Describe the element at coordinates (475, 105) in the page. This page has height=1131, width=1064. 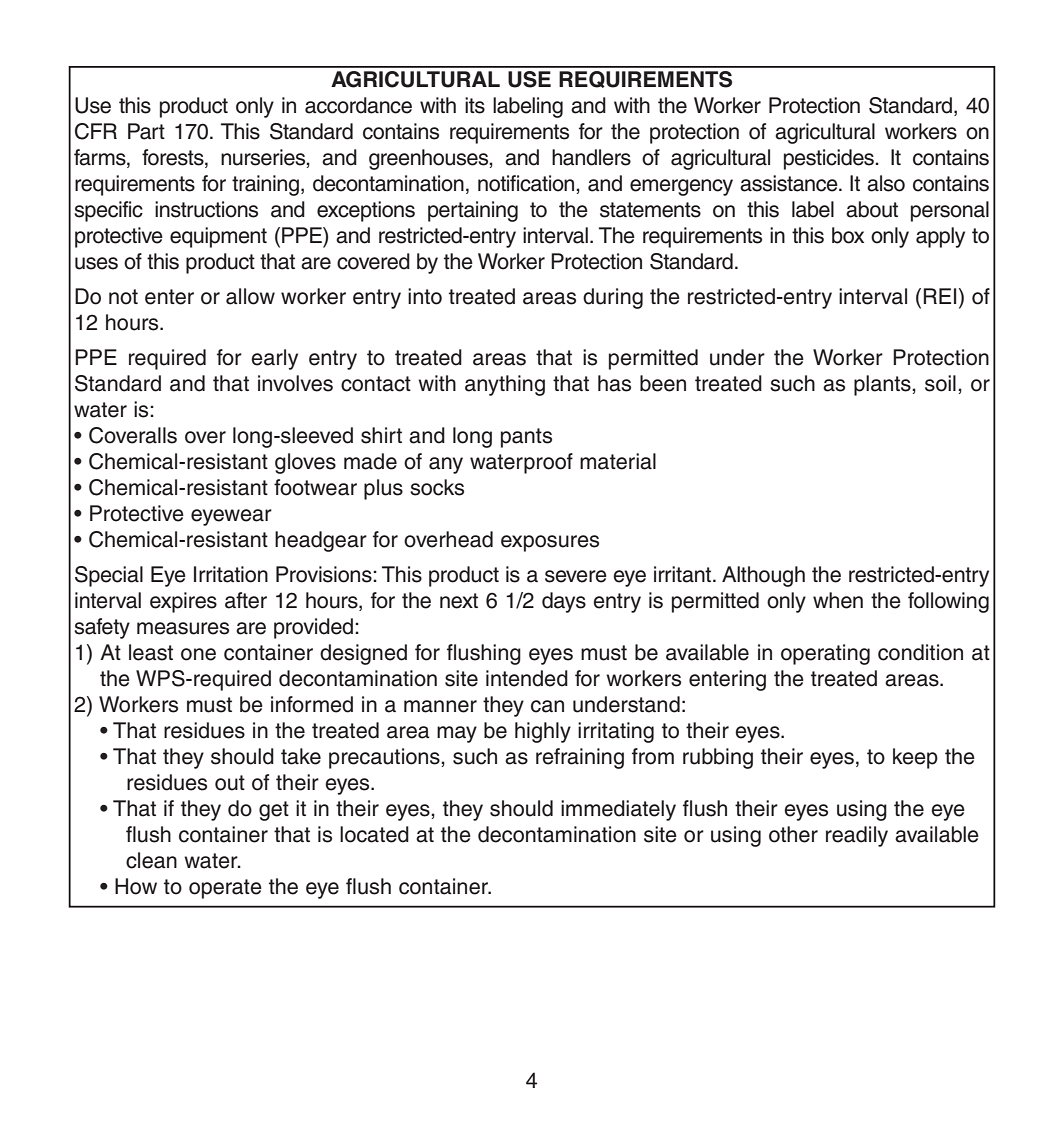
I see `its` at that location.
